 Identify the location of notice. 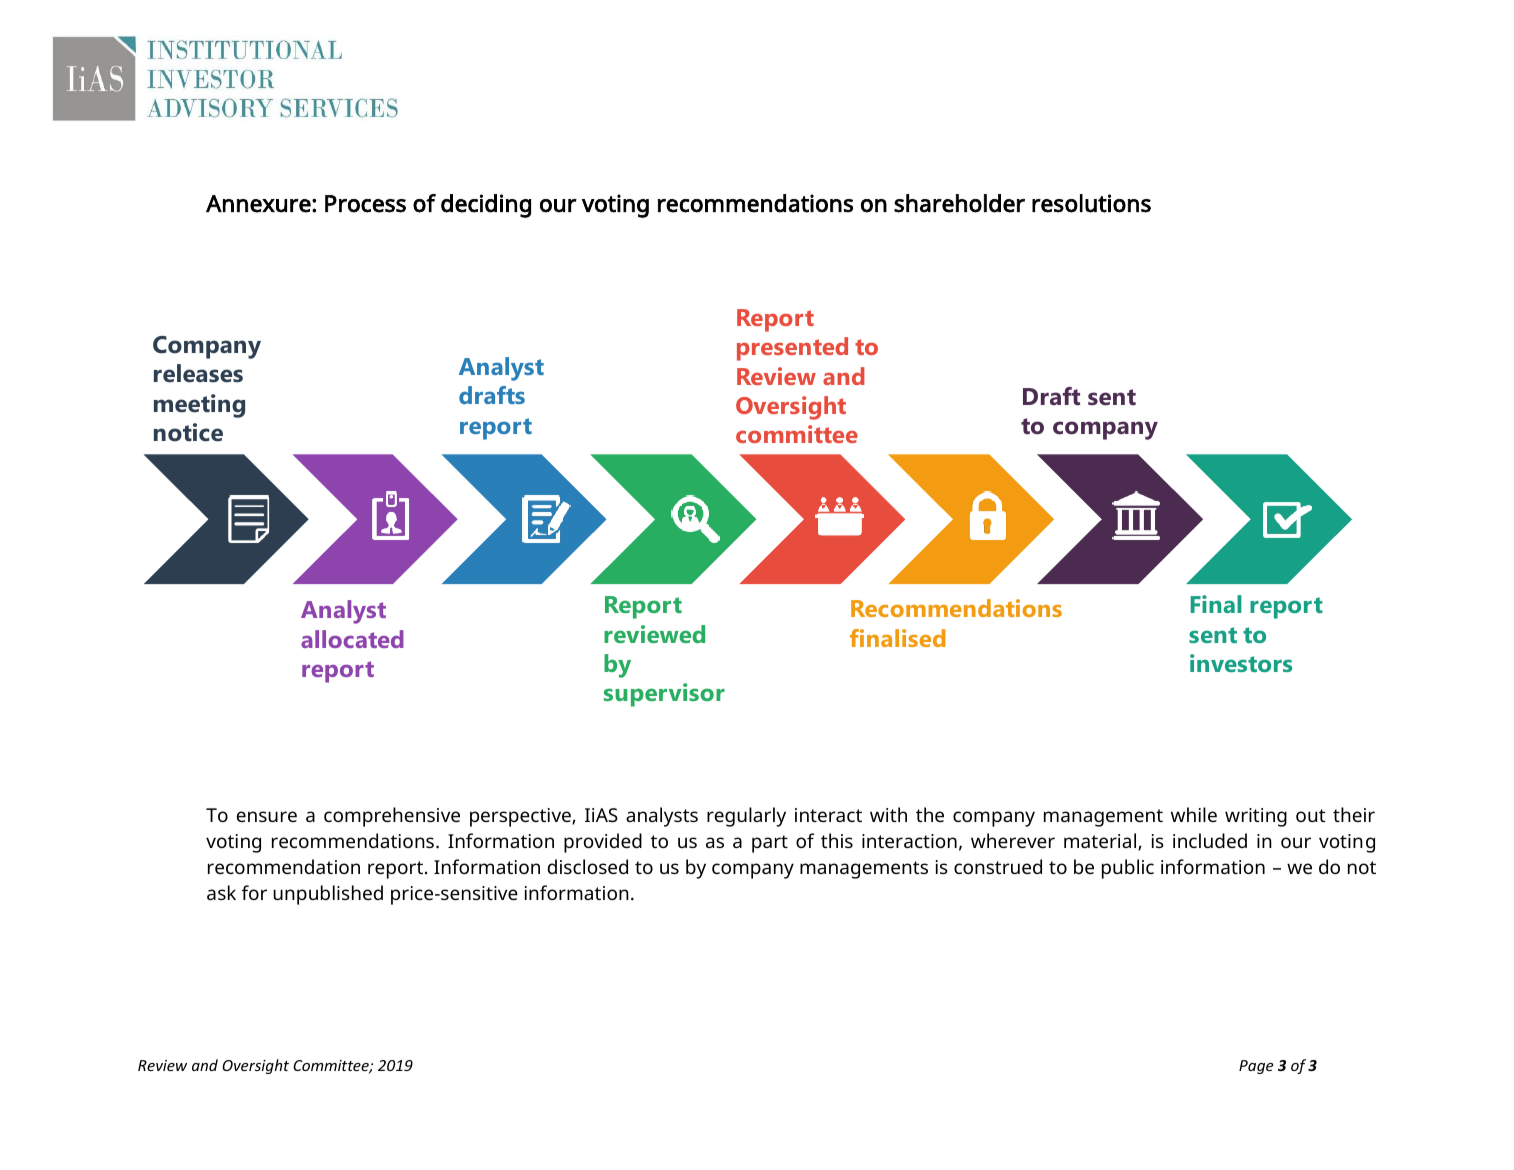
(188, 432).
